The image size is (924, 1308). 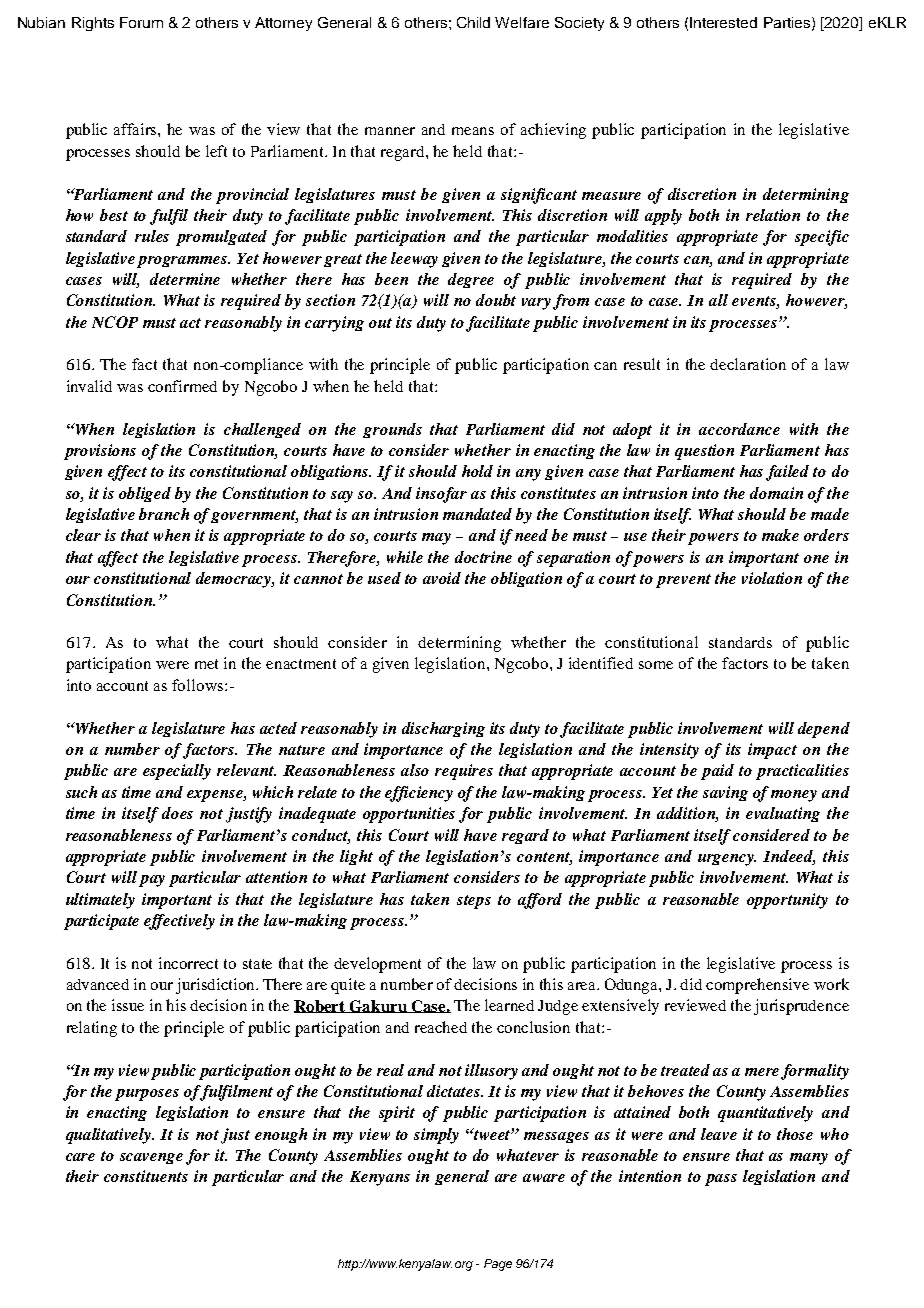 I want to click on constituents, so click(x=146, y=1176).
